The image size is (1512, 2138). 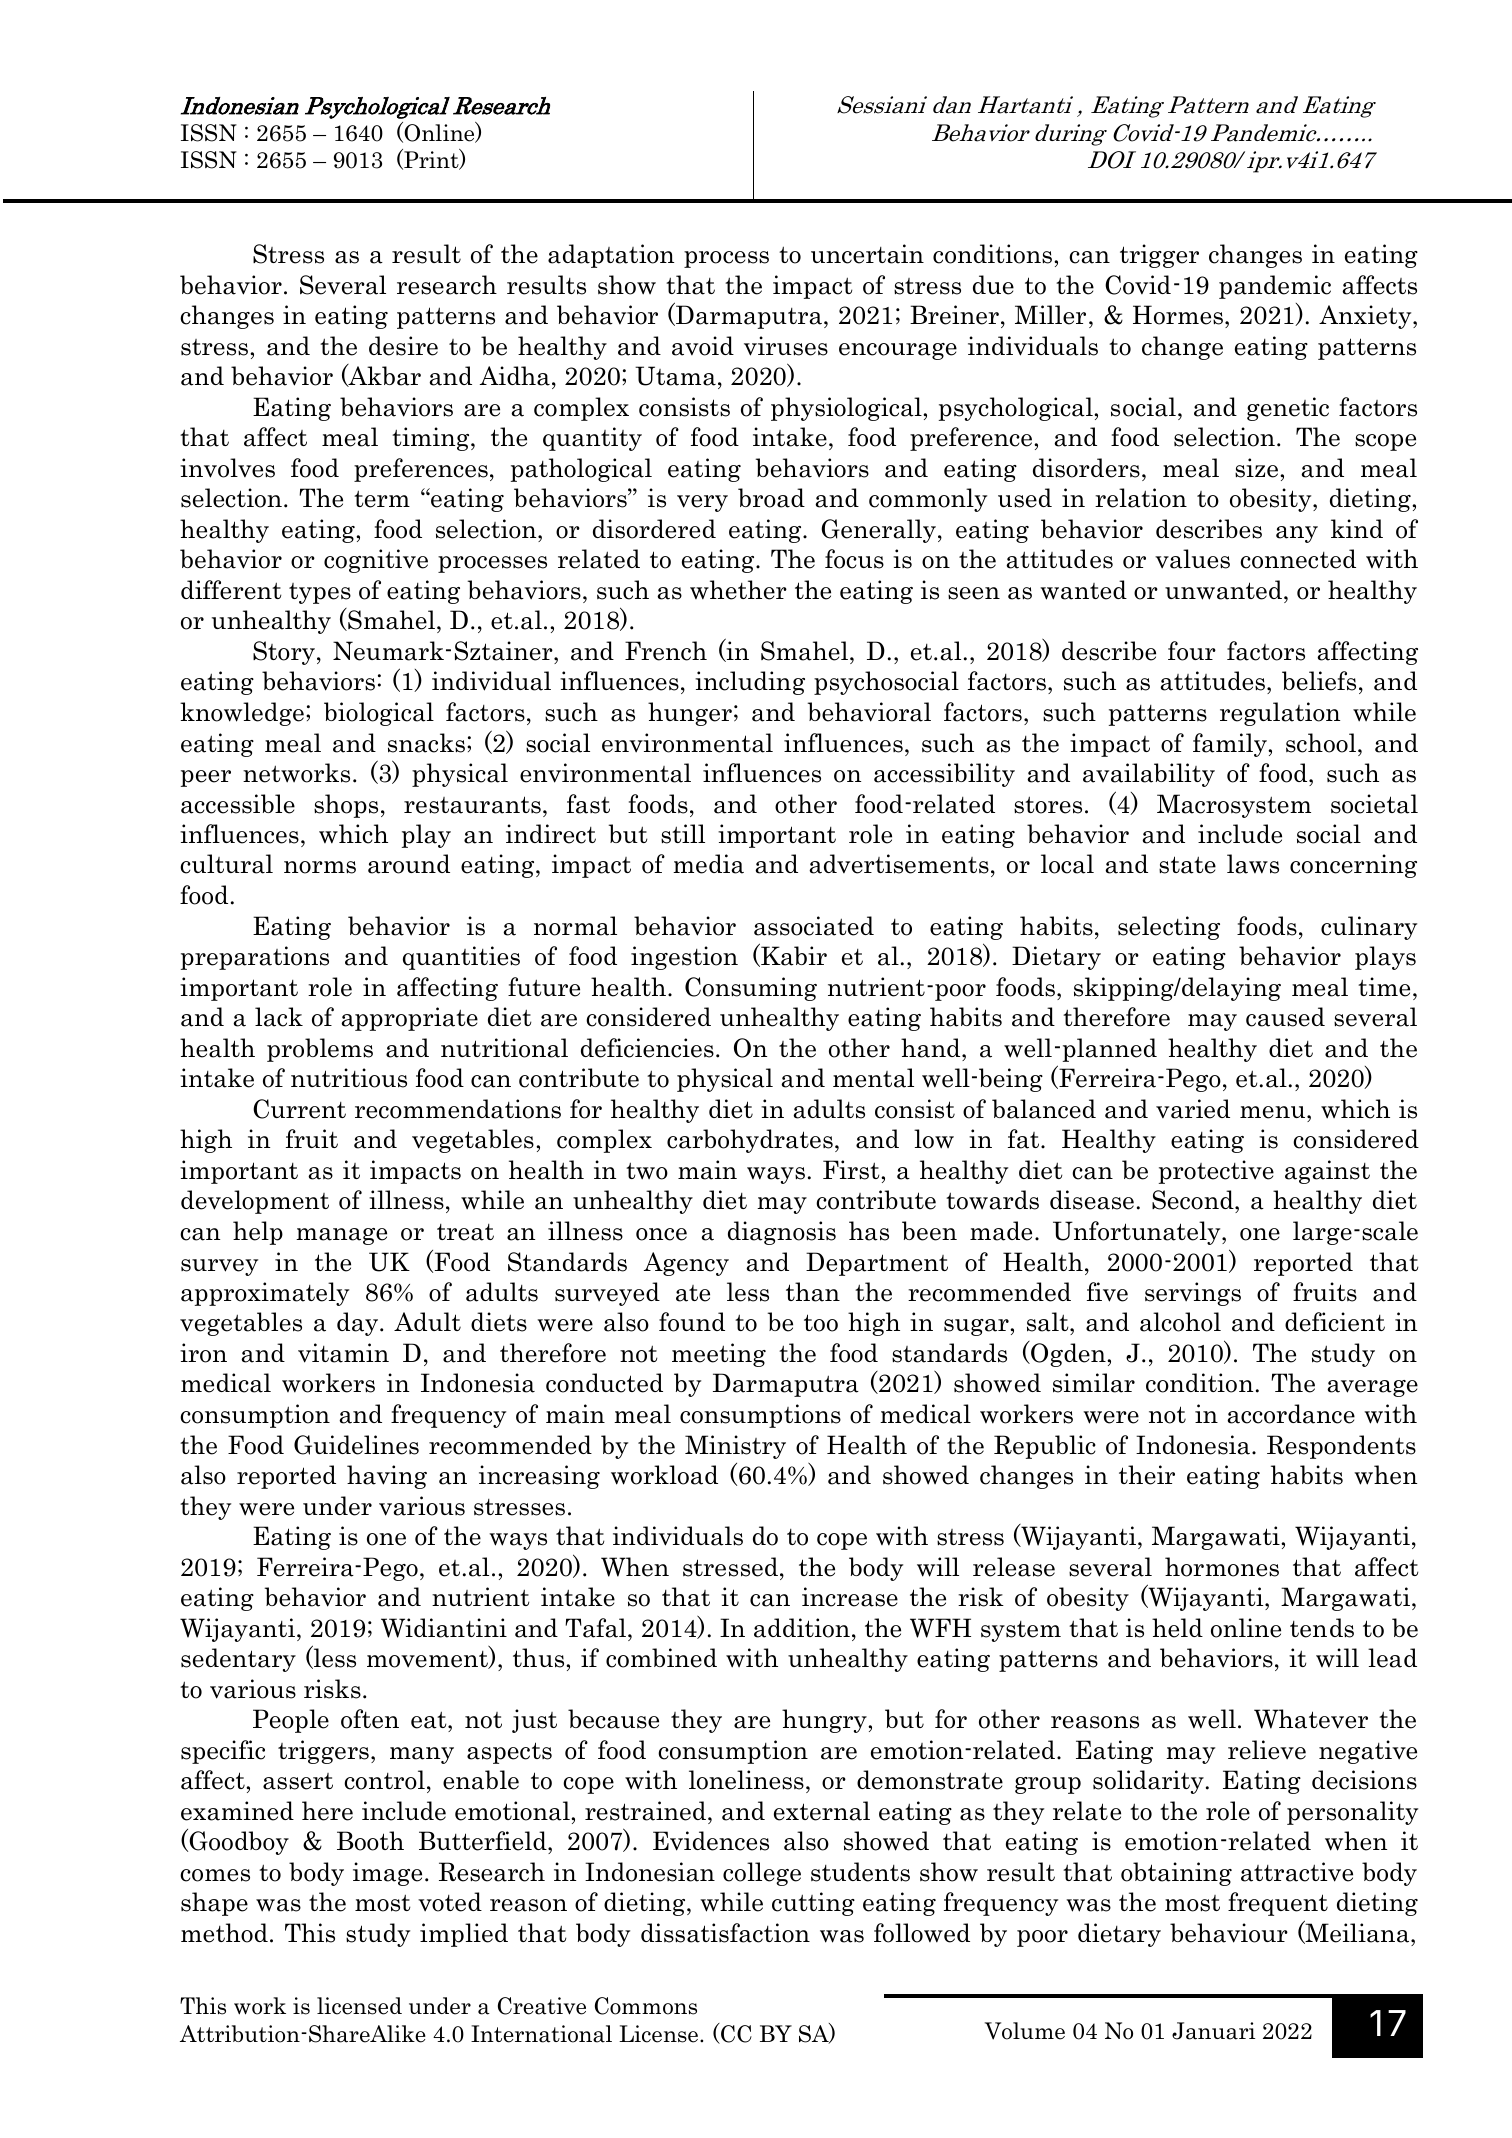 What do you see at coordinates (1274, 1112) in the page?
I see `menu` at bounding box center [1274, 1112].
